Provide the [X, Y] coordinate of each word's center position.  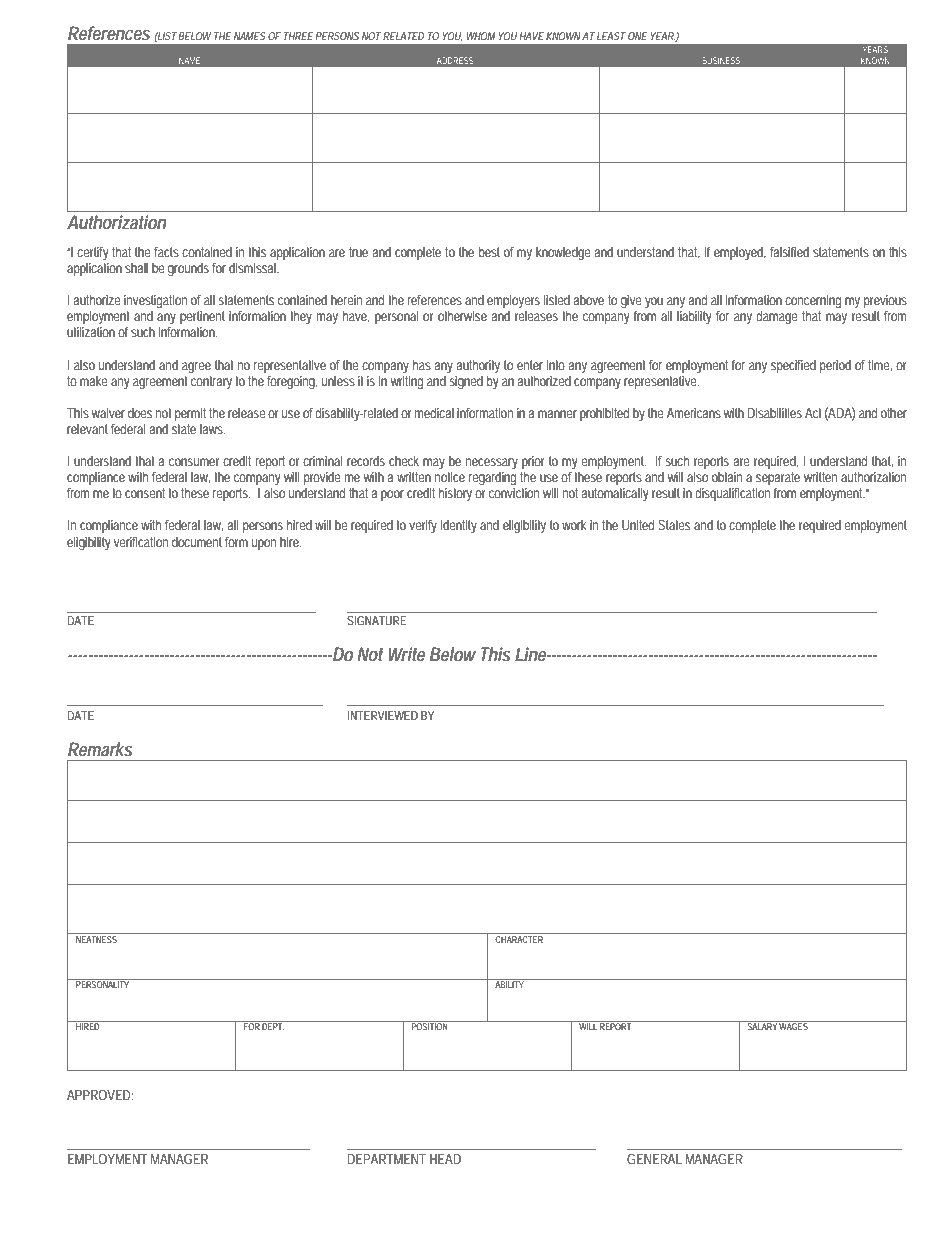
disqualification [732, 494]
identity [459, 527]
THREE [296, 36]
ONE [636, 36]
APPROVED [98, 1095]
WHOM [480, 36]
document [197, 542]
